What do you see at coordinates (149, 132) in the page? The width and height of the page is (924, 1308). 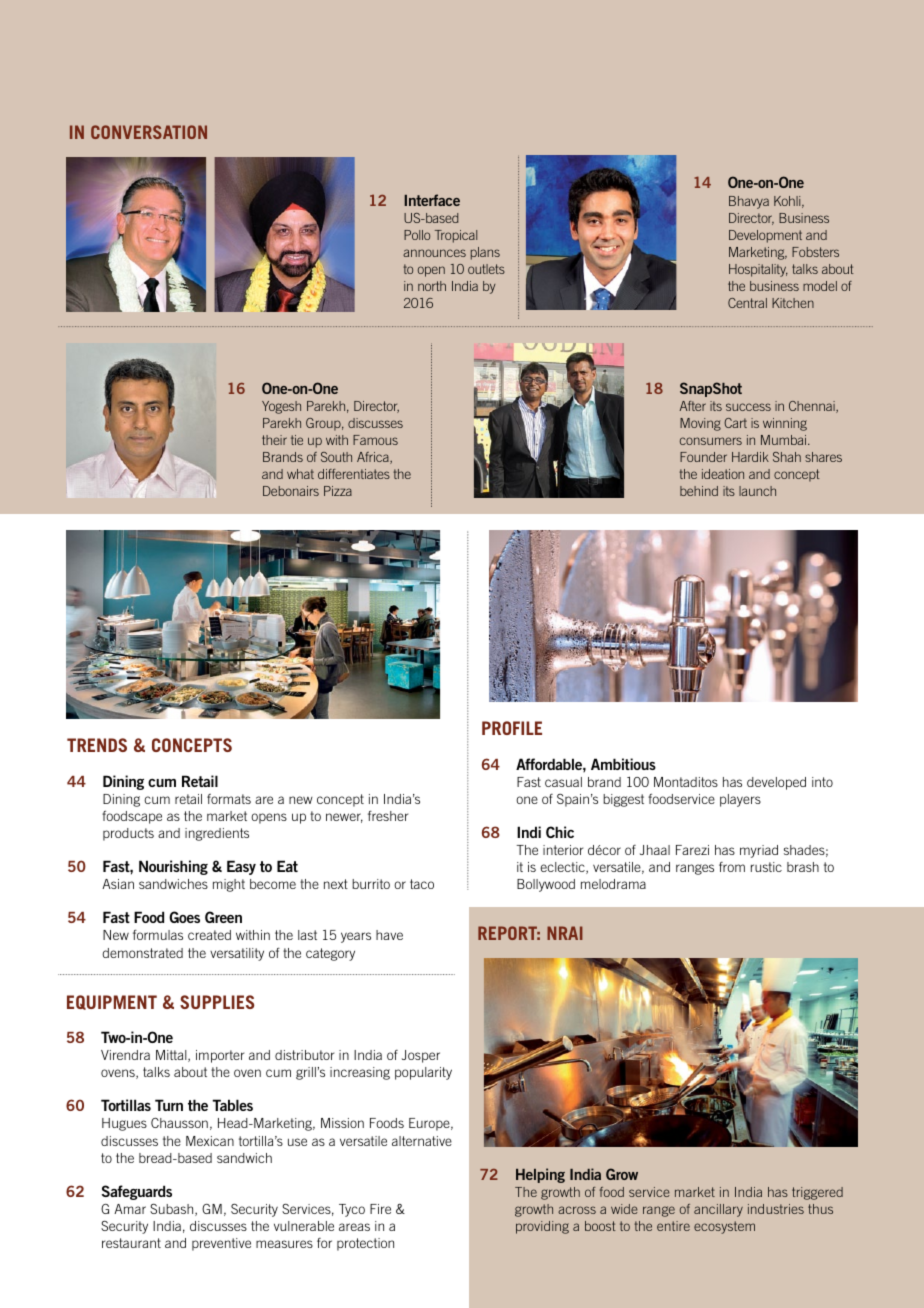 I see `CONVERSATION` at bounding box center [149, 132].
